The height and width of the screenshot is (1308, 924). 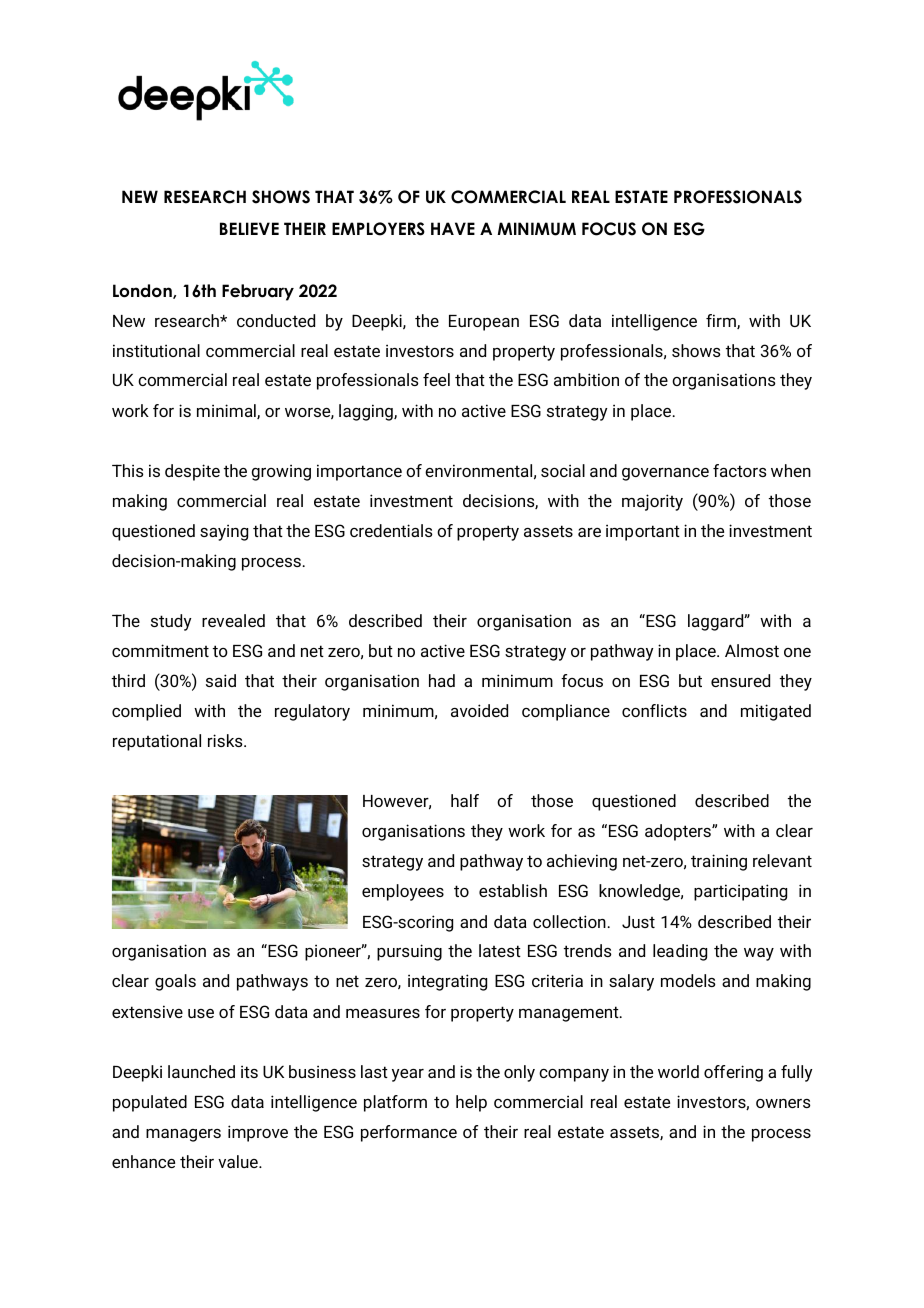 I want to click on BELIEVE, so click(x=249, y=228).
